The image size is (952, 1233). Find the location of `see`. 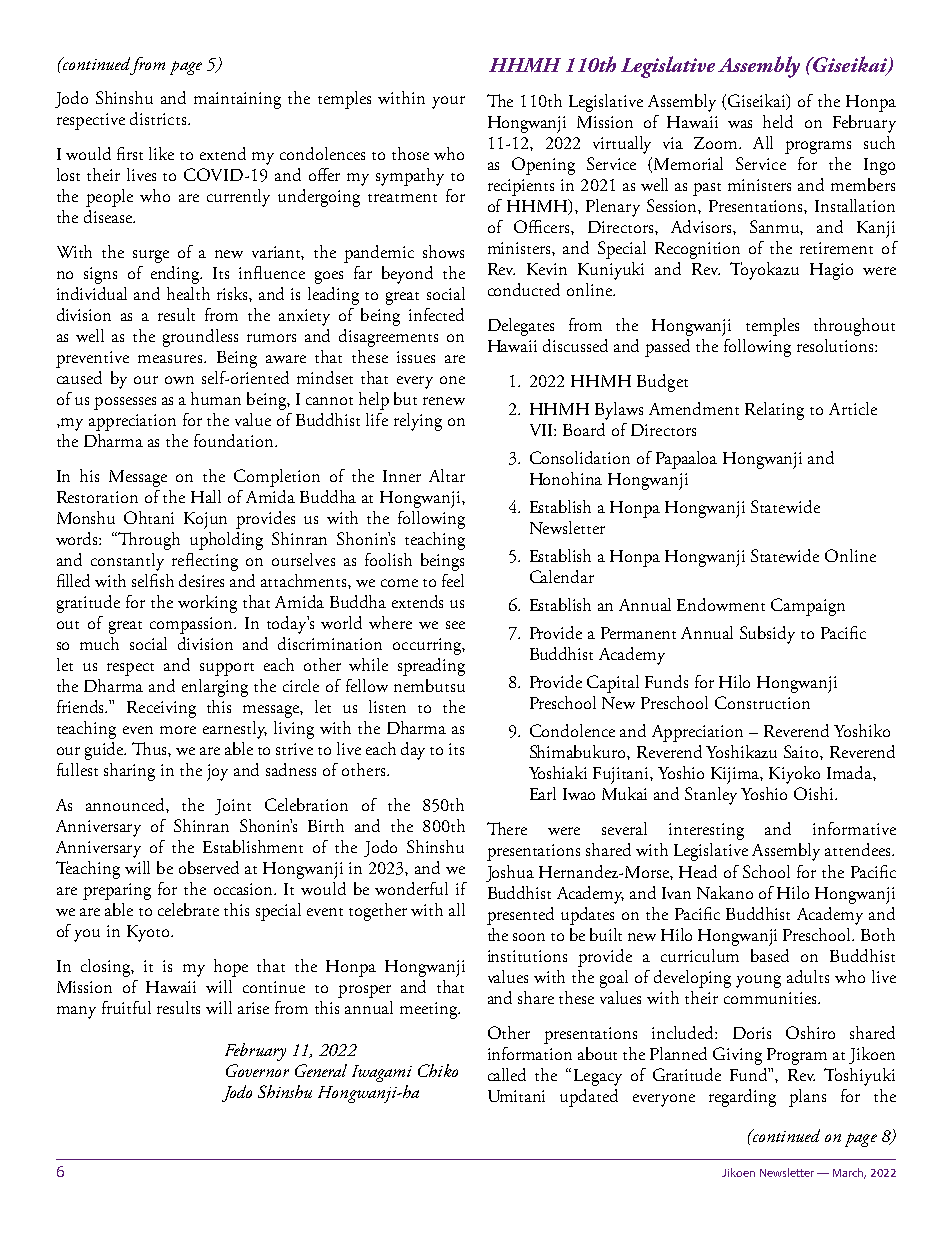

see is located at coordinates (455, 625).
